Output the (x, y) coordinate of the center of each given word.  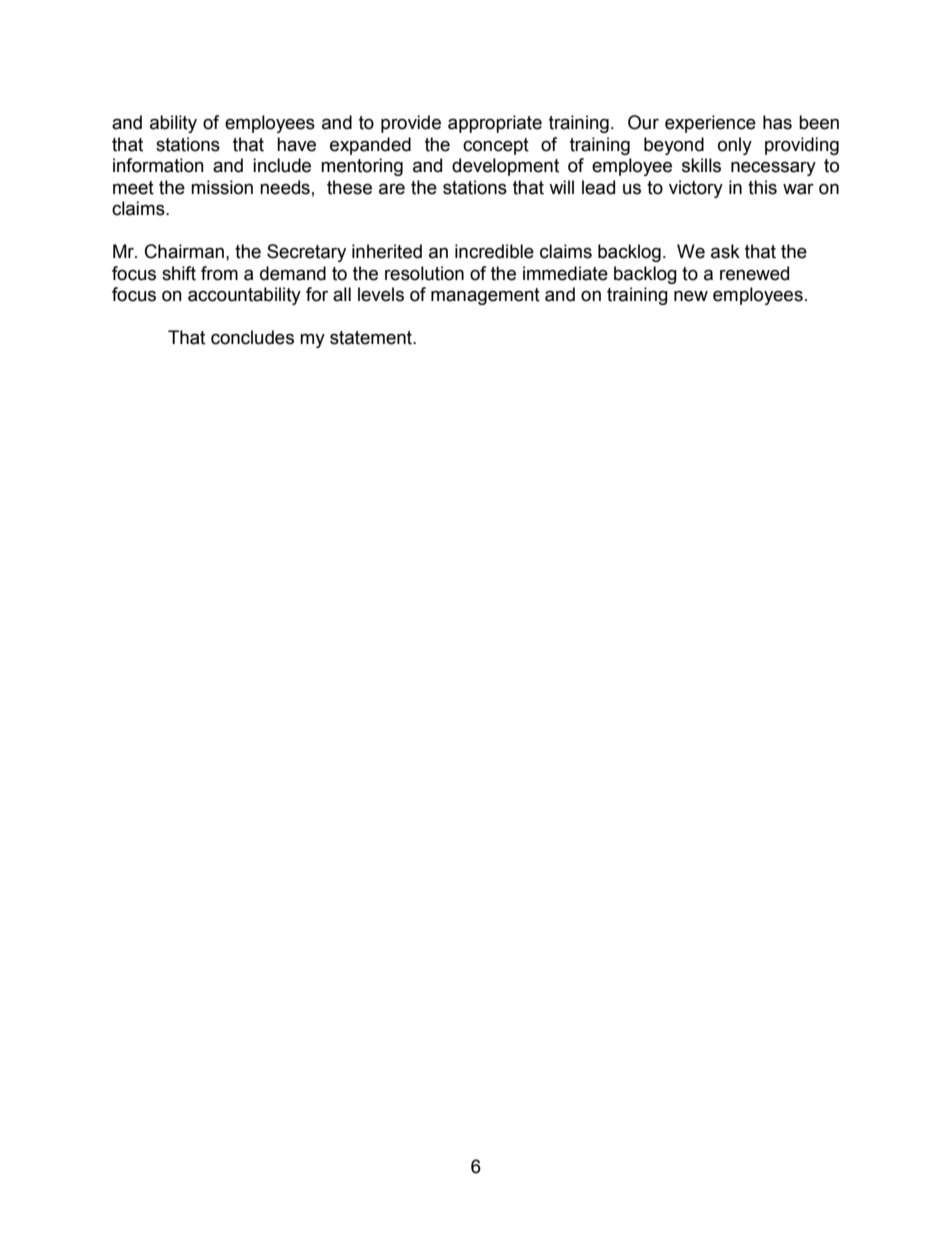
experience (710, 124)
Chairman (184, 251)
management (485, 296)
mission (222, 187)
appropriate (495, 124)
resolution (424, 273)
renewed (754, 273)
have (296, 144)
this (762, 187)
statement (372, 338)
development (505, 167)
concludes (252, 337)
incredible (494, 251)
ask (725, 251)
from (219, 273)
